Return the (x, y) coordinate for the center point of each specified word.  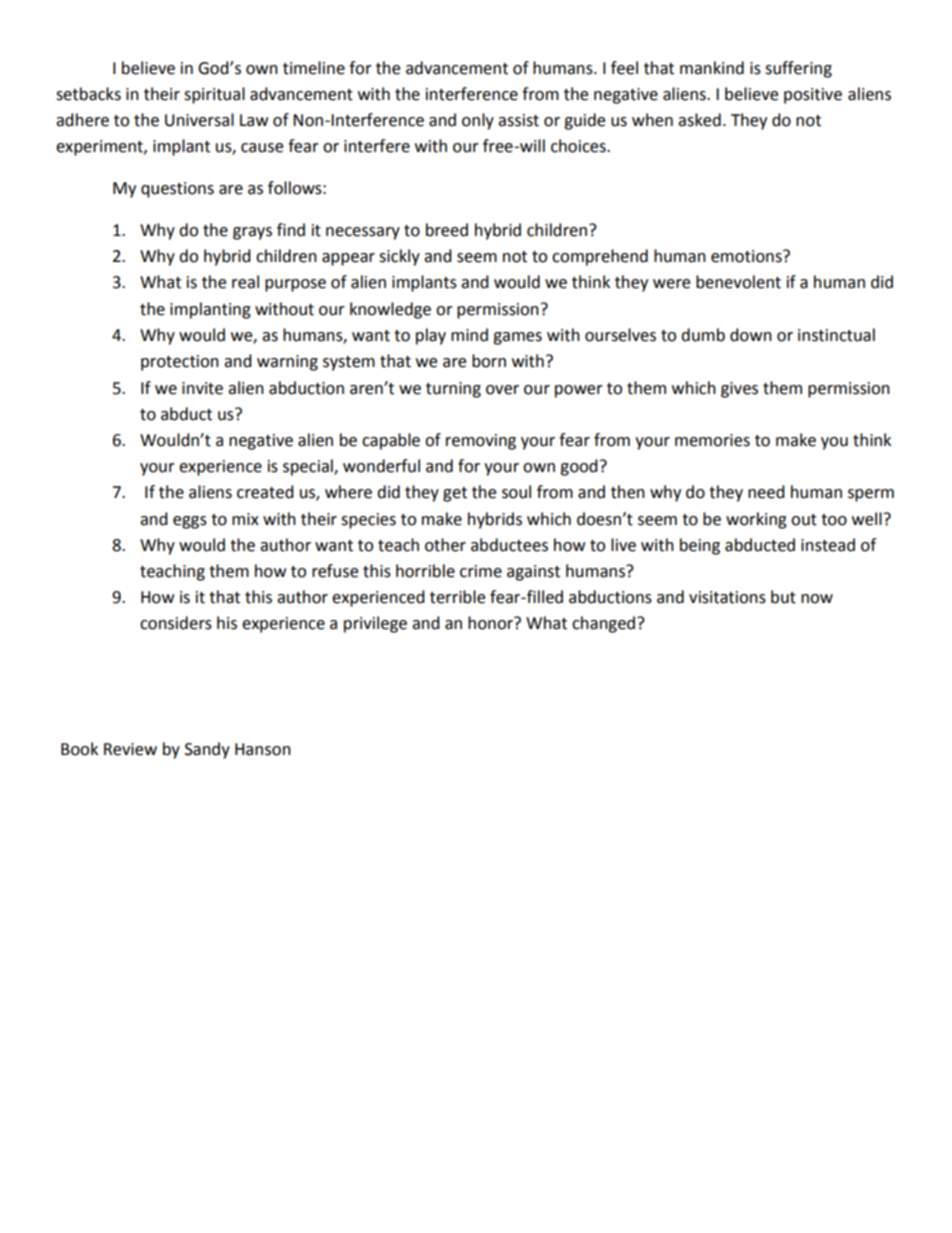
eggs (190, 522)
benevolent (738, 282)
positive (813, 96)
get (455, 494)
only (478, 121)
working (756, 520)
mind (469, 335)
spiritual (214, 95)
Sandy (207, 750)
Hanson (263, 749)
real (245, 282)
